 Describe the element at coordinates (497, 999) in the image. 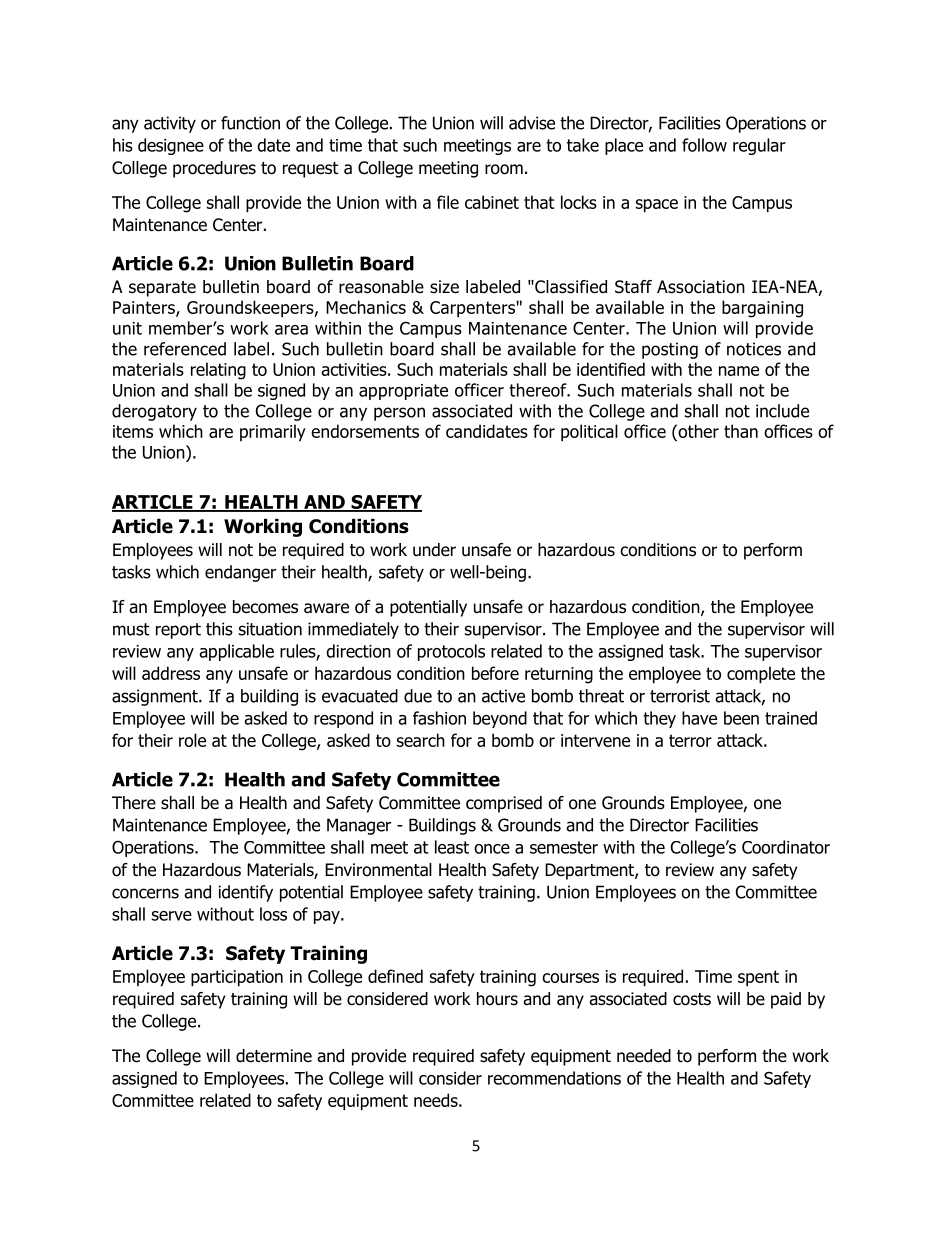

I see `hours` at that location.
